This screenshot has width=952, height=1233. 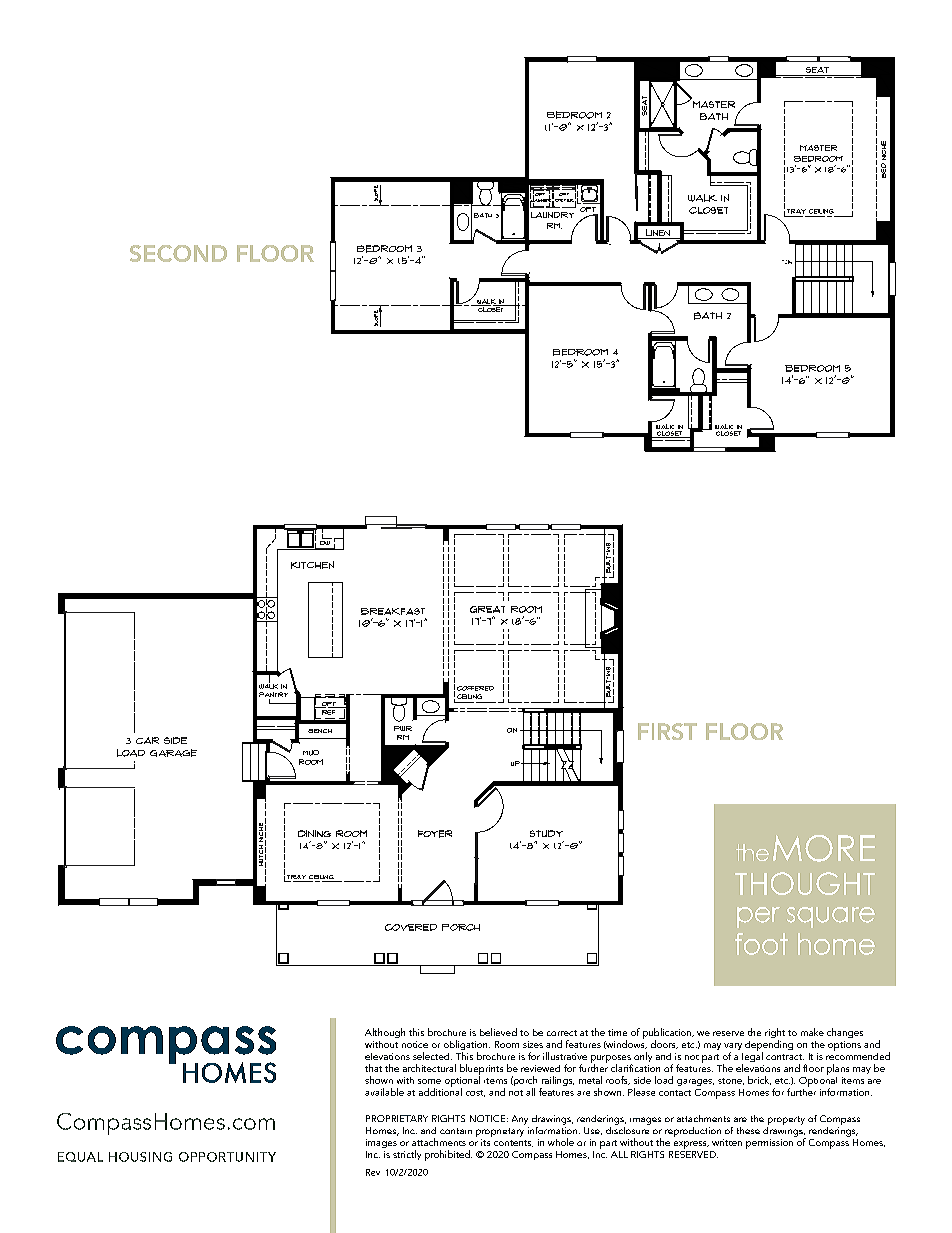 I want to click on these, so click(x=748, y=1130).
